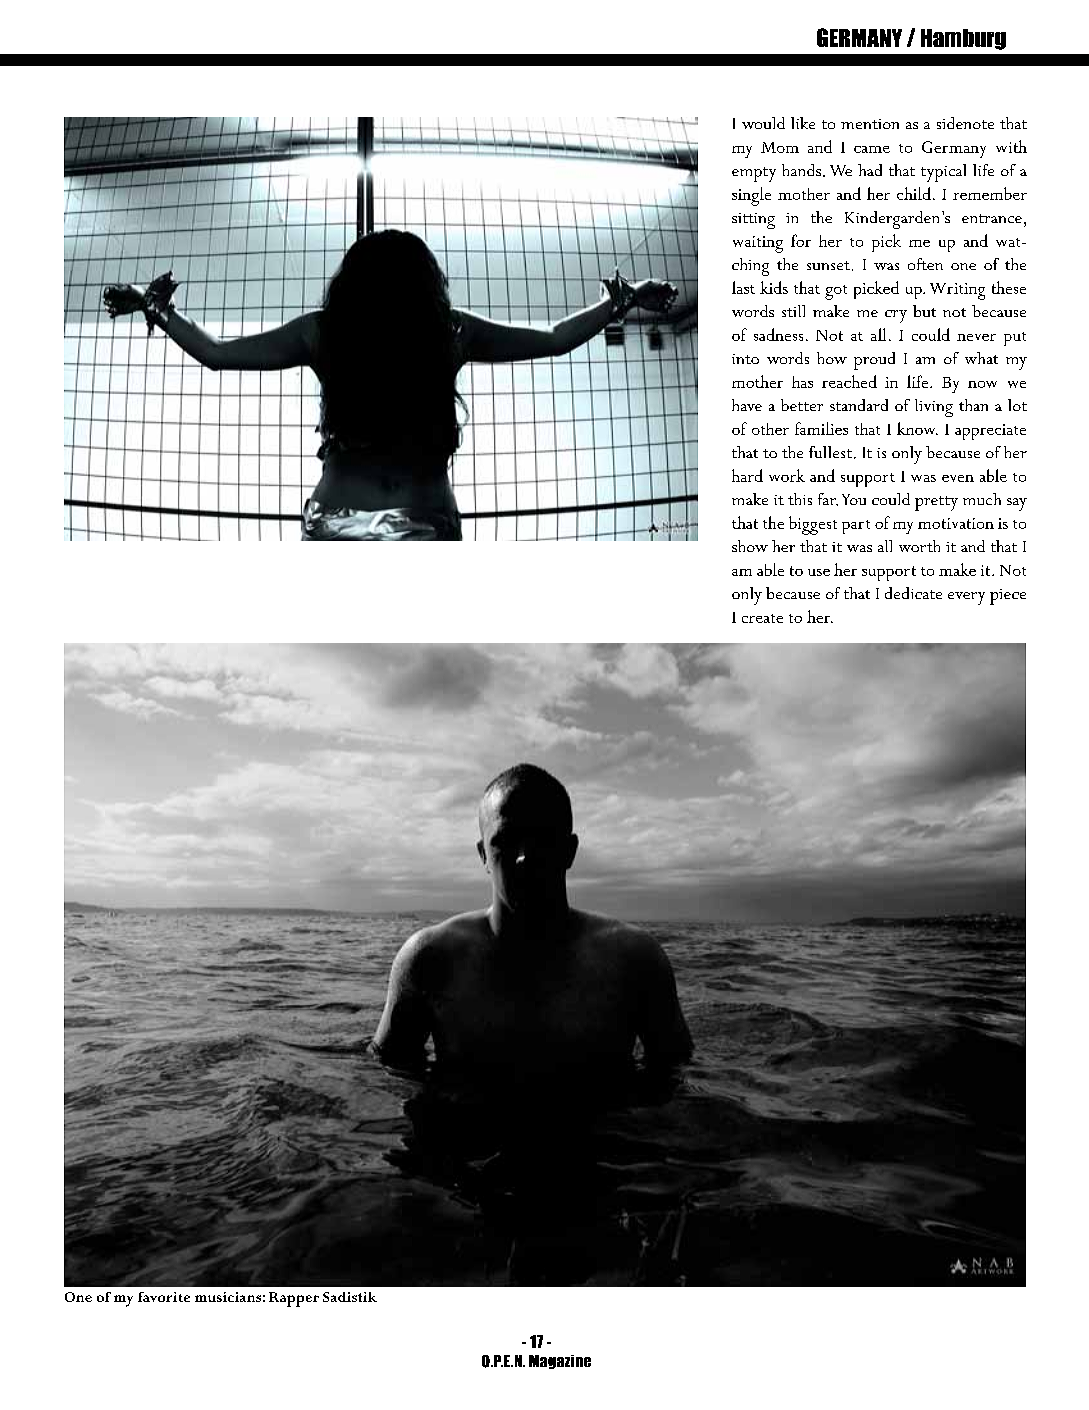 The width and height of the screenshot is (1089, 1410). Describe the element at coordinates (762, 618) in the screenshot. I see `create` at that location.
